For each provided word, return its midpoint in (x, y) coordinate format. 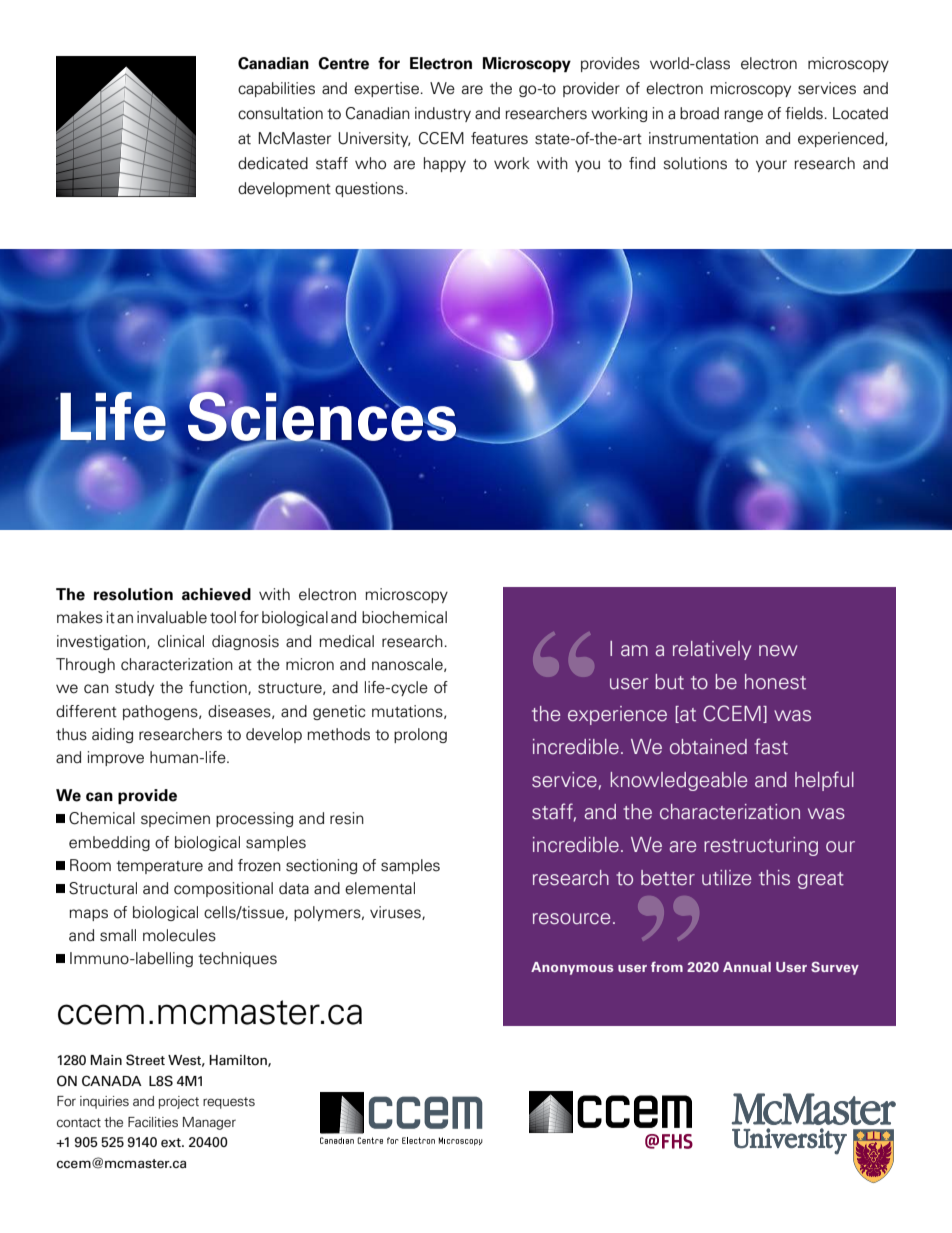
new (778, 651)
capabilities (276, 89)
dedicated (273, 163)
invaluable (172, 617)
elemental (380, 888)
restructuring (761, 846)
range (743, 116)
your (771, 166)
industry (443, 114)
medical (346, 641)
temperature (159, 867)
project (179, 1102)
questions (370, 189)
